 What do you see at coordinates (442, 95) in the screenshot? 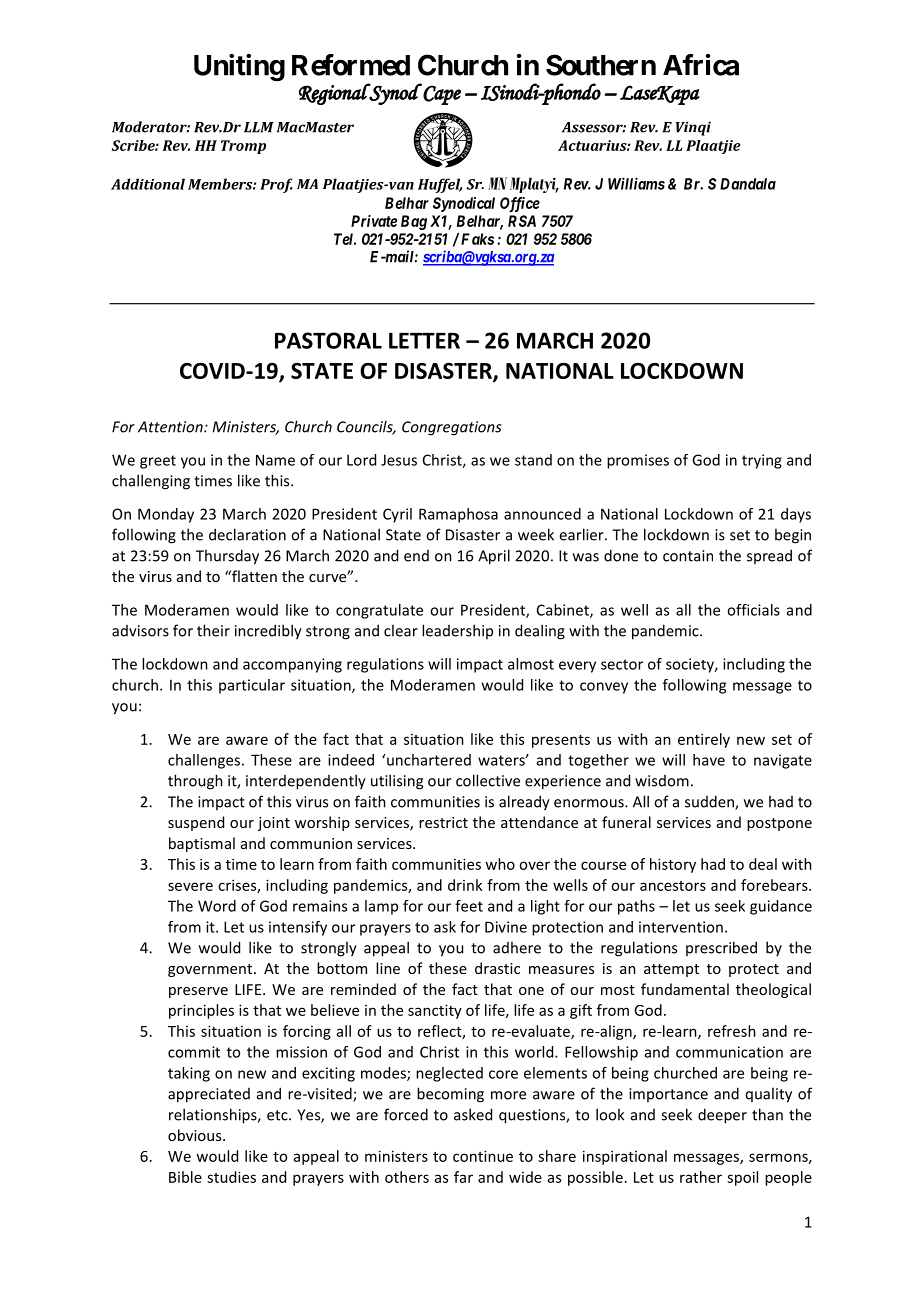
I see `Cape` at bounding box center [442, 95].
